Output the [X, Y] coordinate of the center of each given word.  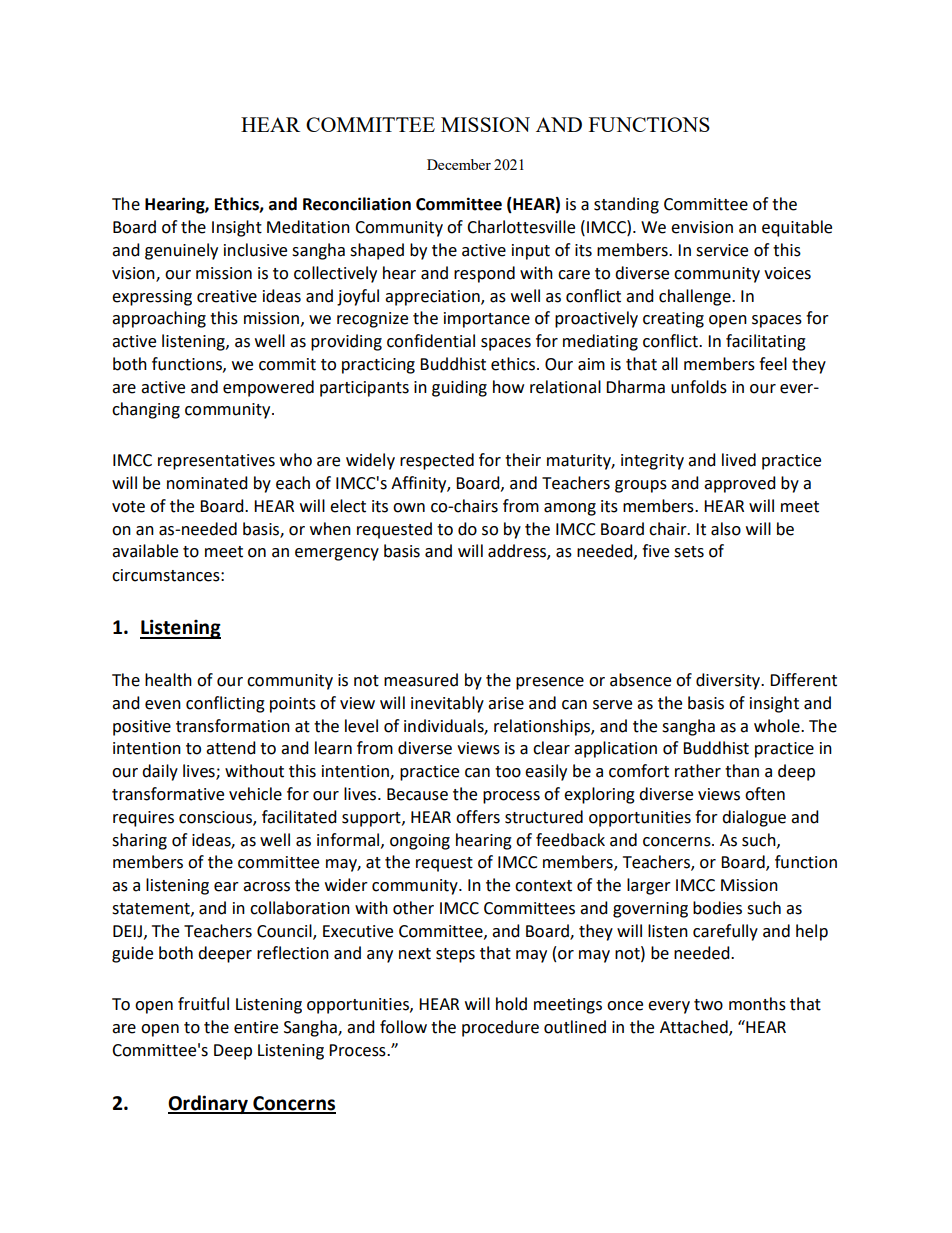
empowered [268, 388]
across [266, 887]
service [722, 250]
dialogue [754, 818]
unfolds [699, 387]
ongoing [420, 842]
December [459, 164]
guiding [459, 388]
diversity [729, 681]
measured [421, 680]
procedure [500, 1028]
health [168, 680]
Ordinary [209, 1104]
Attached [695, 1028]
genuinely [181, 251]
